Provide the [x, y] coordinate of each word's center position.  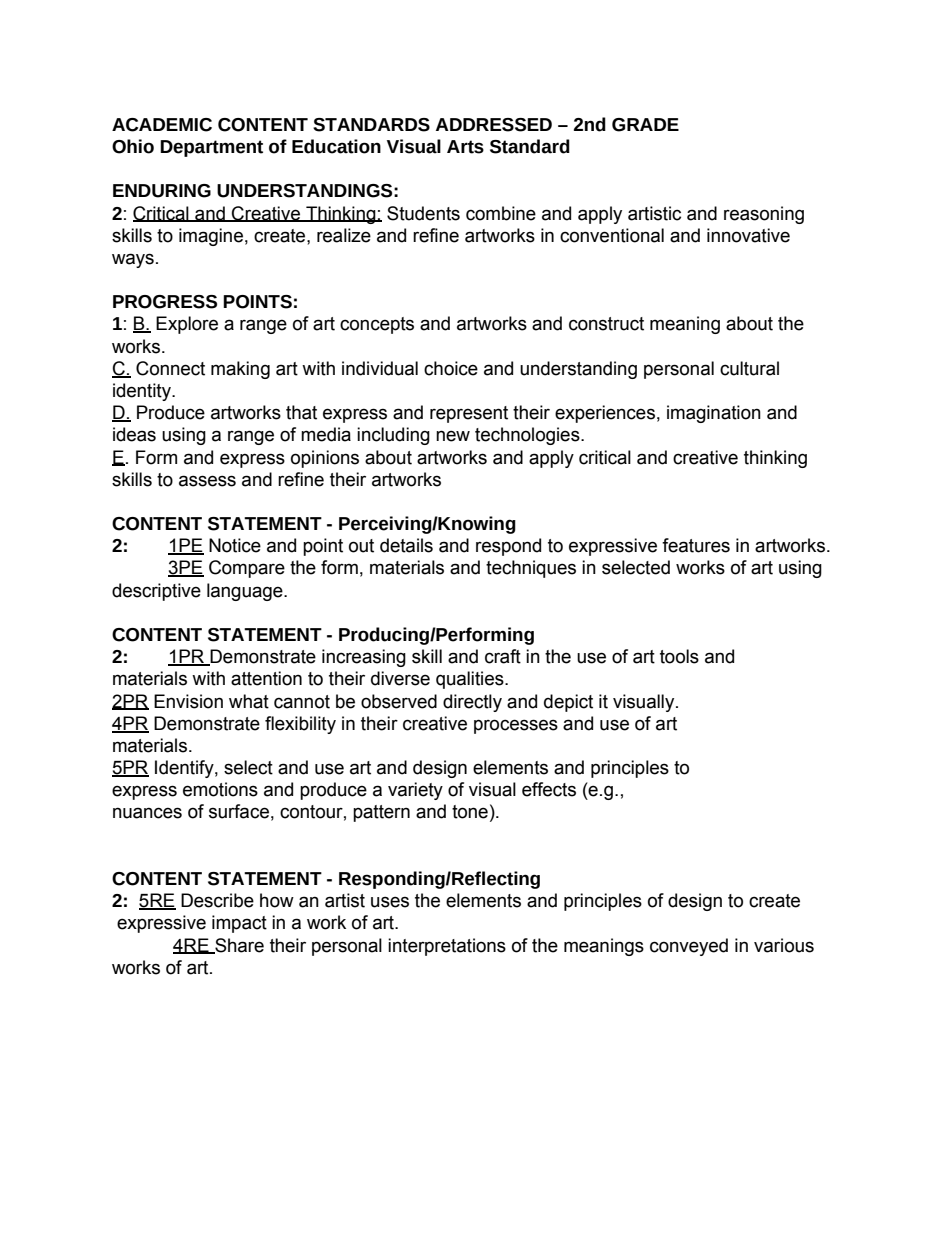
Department [211, 148]
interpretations [447, 947]
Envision [188, 701]
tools [679, 656]
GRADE [645, 125]
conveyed [689, 947]
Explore [187, 325]
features [696, 545]
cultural [749, 368]
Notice [235, 545]
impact [239, 924]
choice [451, 368]
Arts [465, 147]
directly [472, 703]
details [406, 545]
